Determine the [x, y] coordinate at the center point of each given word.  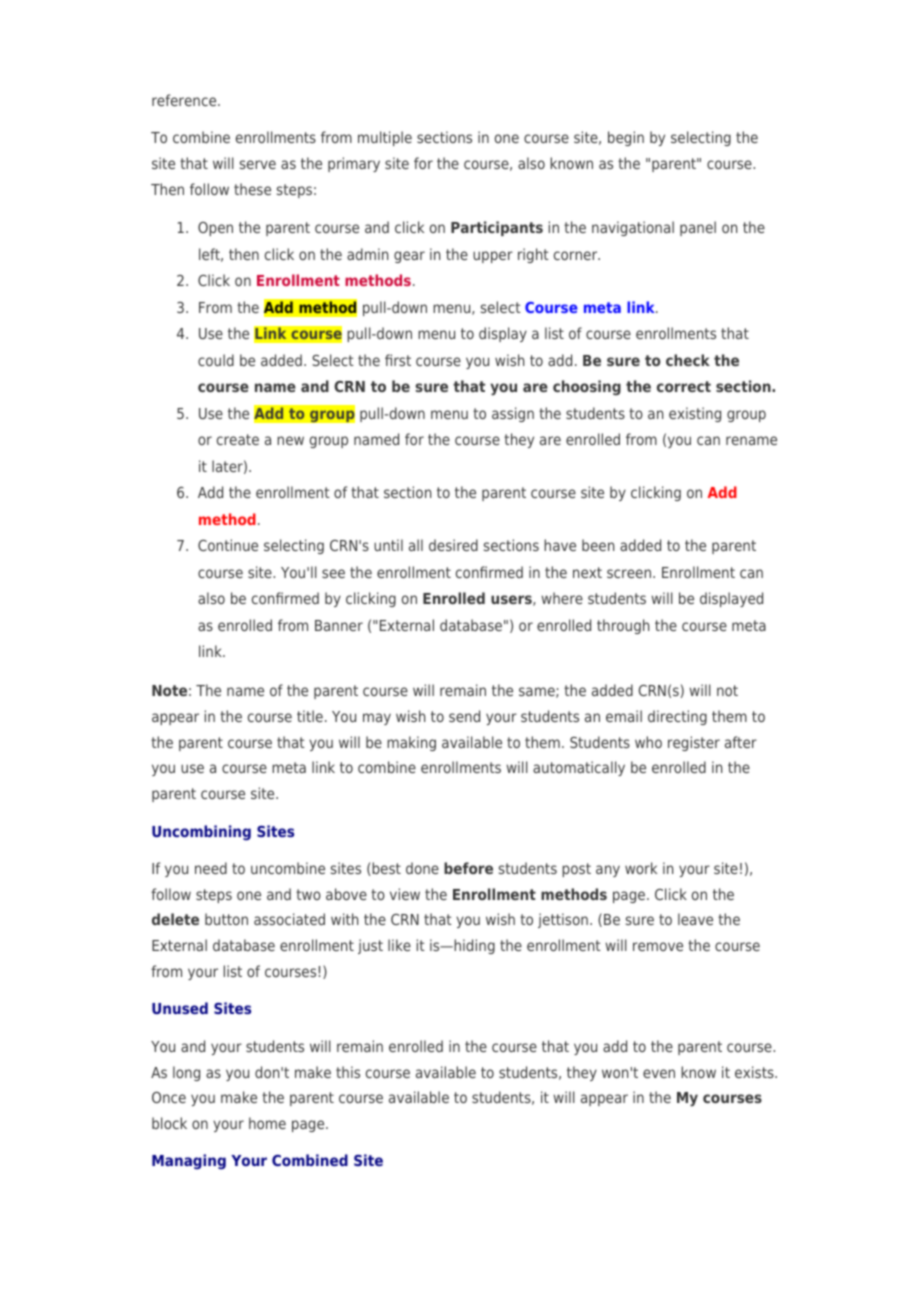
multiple [385, 138]
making [411, 743]
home [267, 1123]
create [238, 439]
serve [258, 164]
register [694, 743]
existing [695, 414]
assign [513, 414]
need [211, 868]
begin [626, 138]
